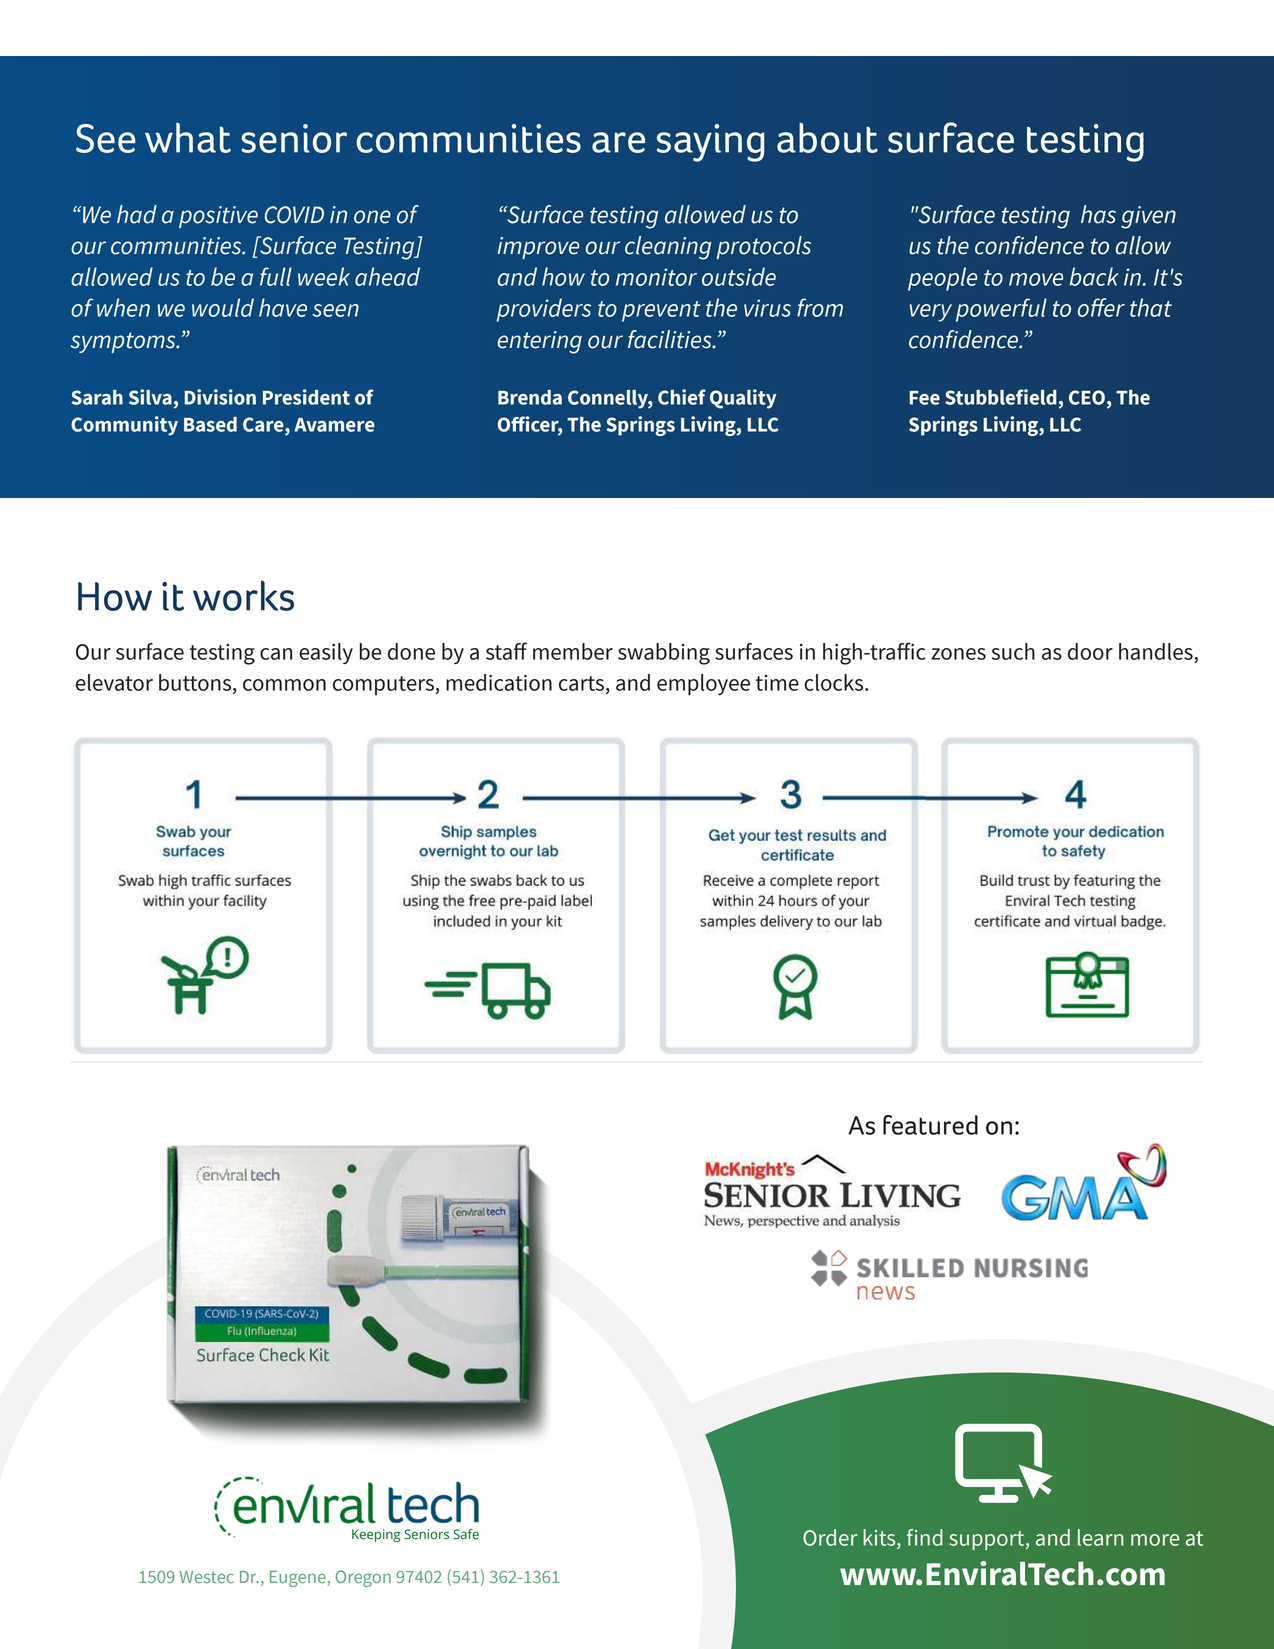 This page has width=1274, height=1649. What do you see at coordinates (1098, 214) in the page?
I see `has` at bounding box center [1098, 214].
